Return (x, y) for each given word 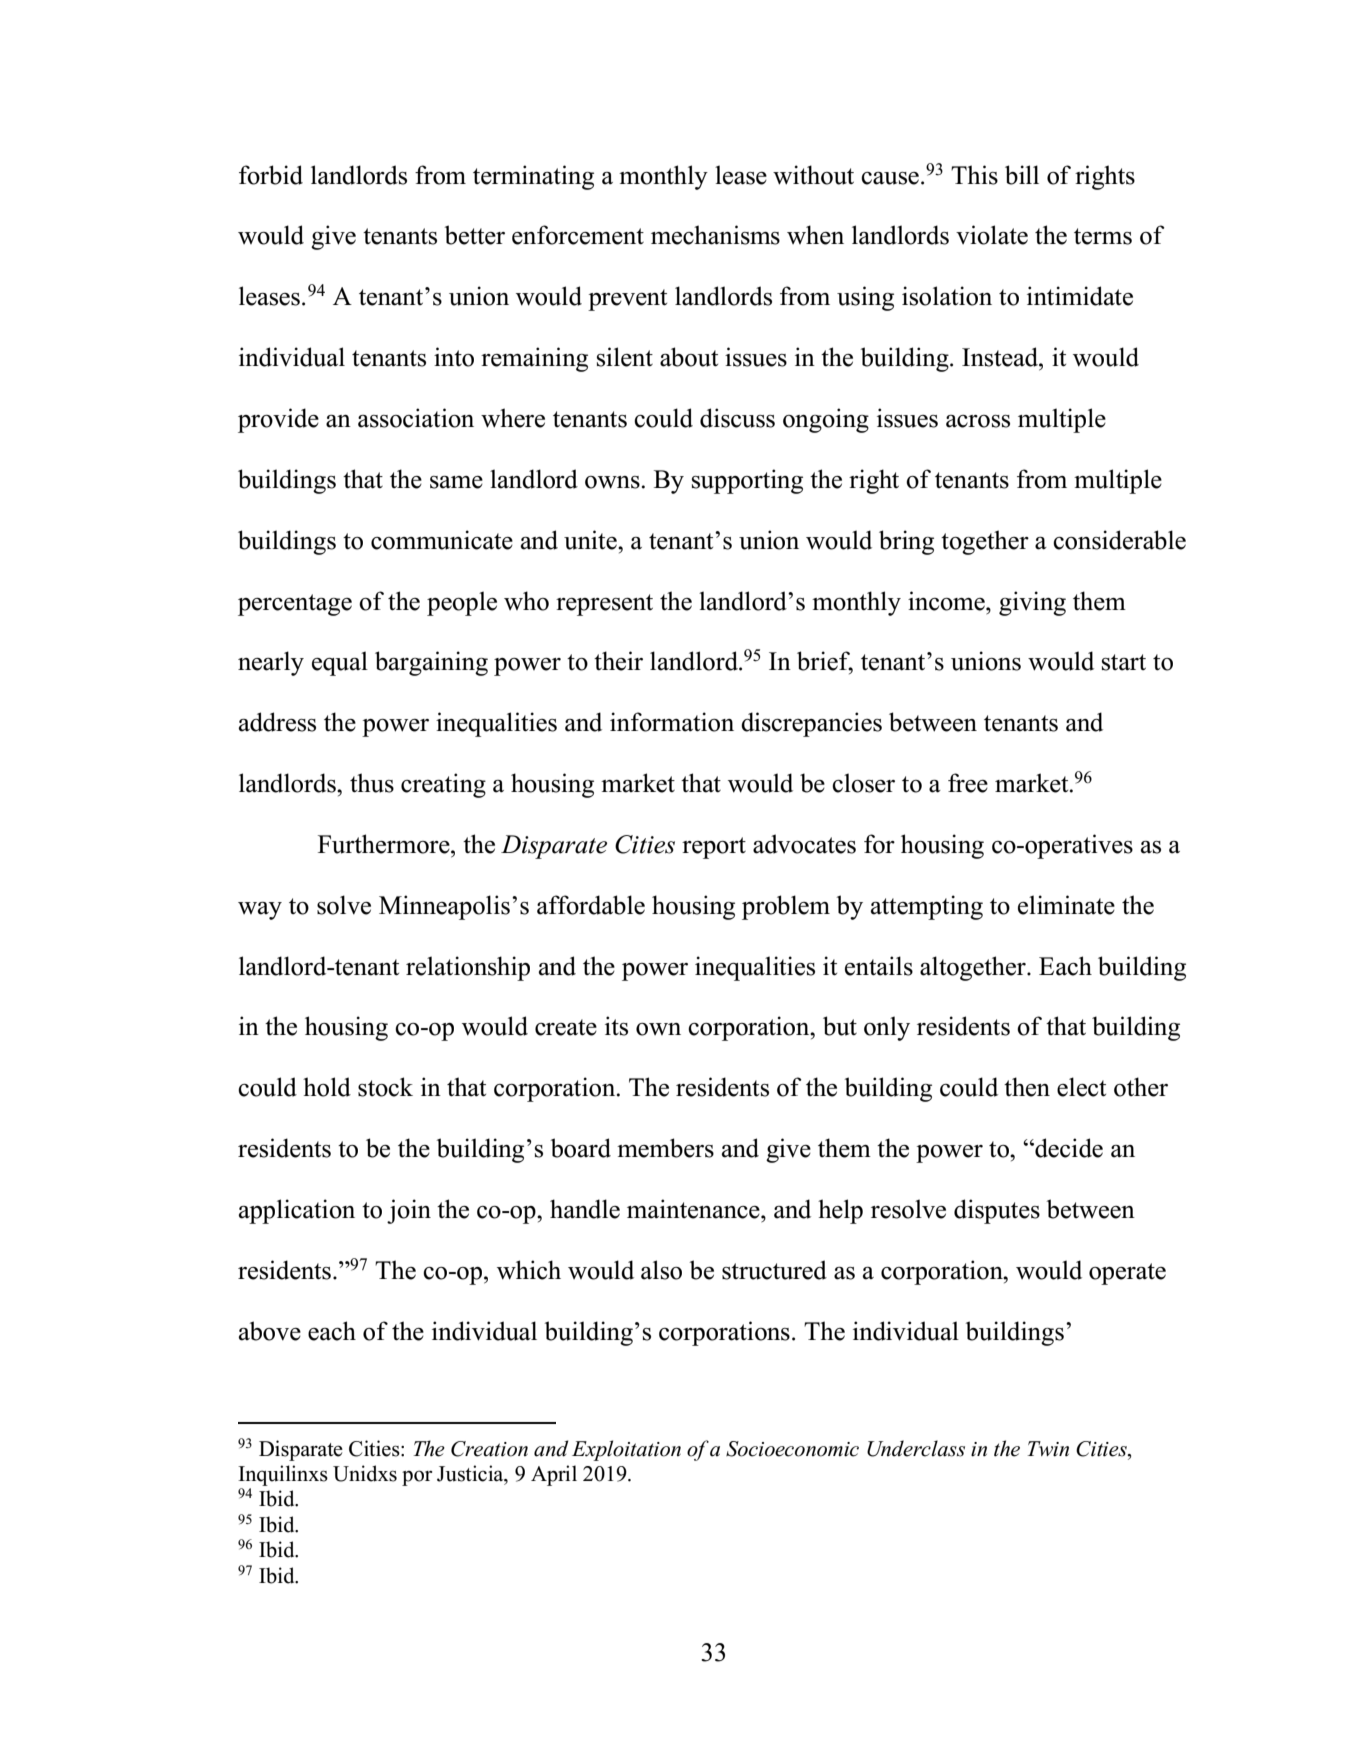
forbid (271, 175)
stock (385, 1087)
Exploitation (626, 1450)
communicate (442, 540)
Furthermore (385, 844)
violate (992, 235)
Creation (489, 1449)
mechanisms (715, 235)
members (665, 1148)
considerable (1119, 540)
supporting (747, 481)
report (714, 848)
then (1027, 1087)
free (968, 783)
